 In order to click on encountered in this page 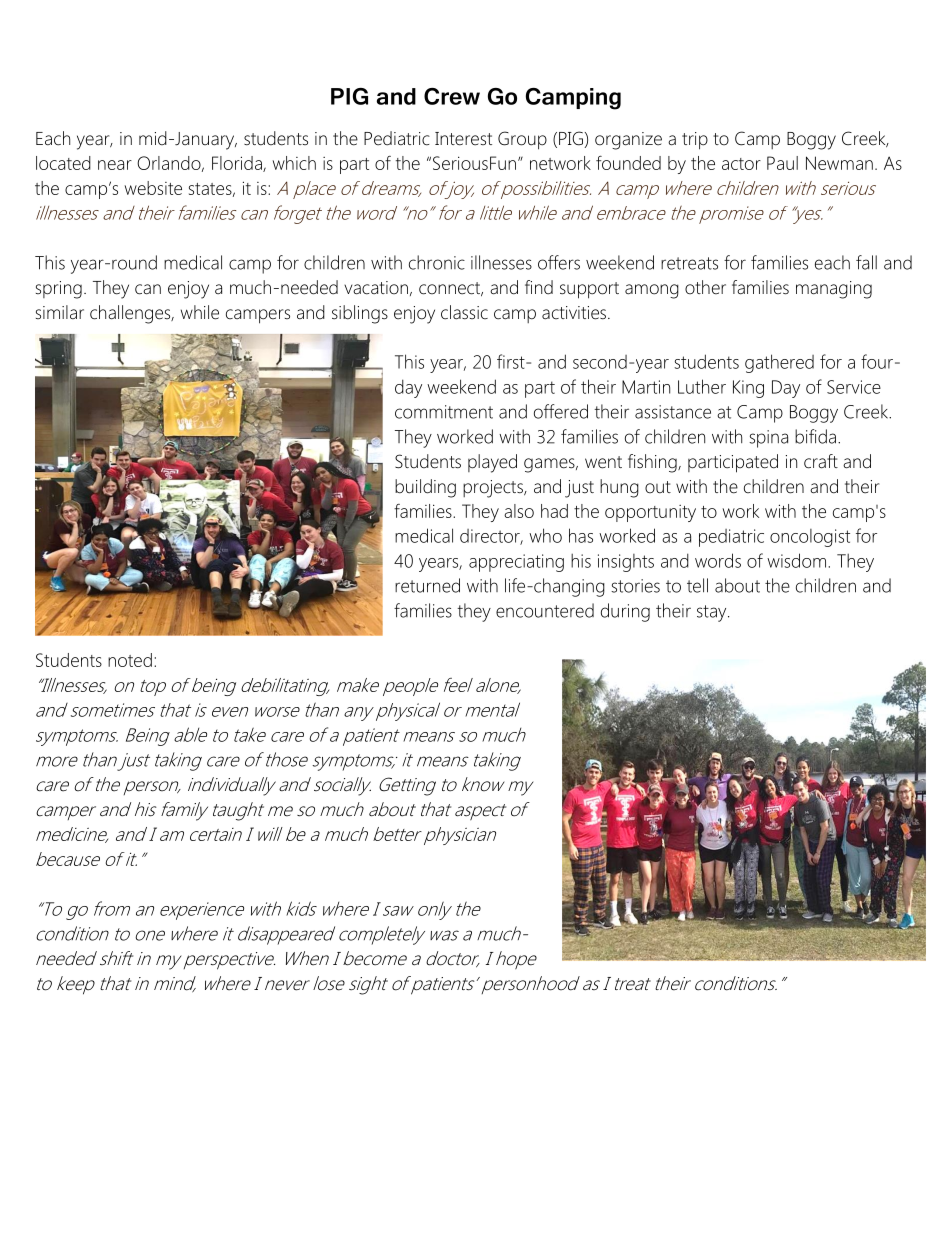, I will do `click(545, 610)`.
